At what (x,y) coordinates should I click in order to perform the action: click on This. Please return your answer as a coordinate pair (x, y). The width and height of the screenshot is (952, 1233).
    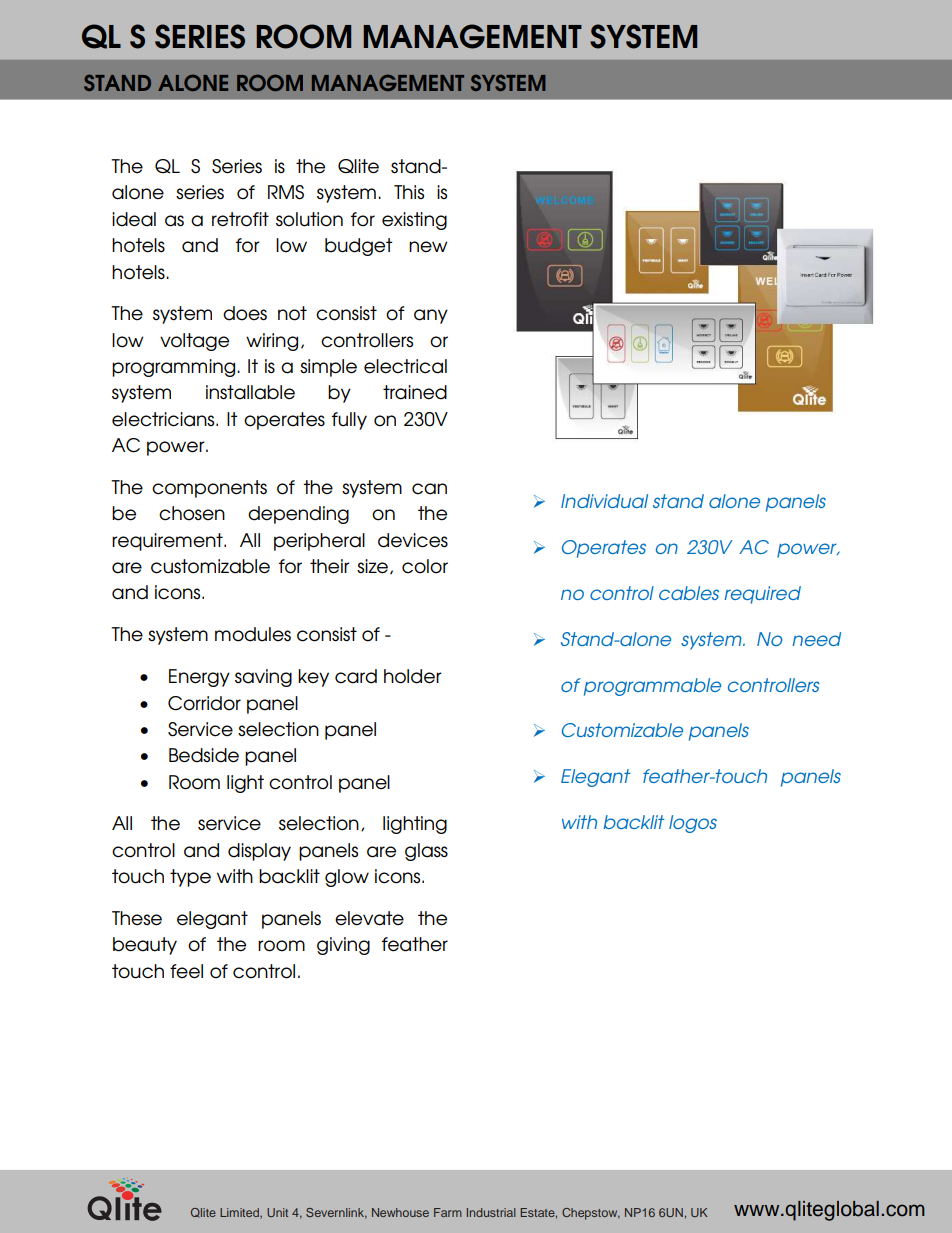
    Looking at the image, I should click on (409, 192).
